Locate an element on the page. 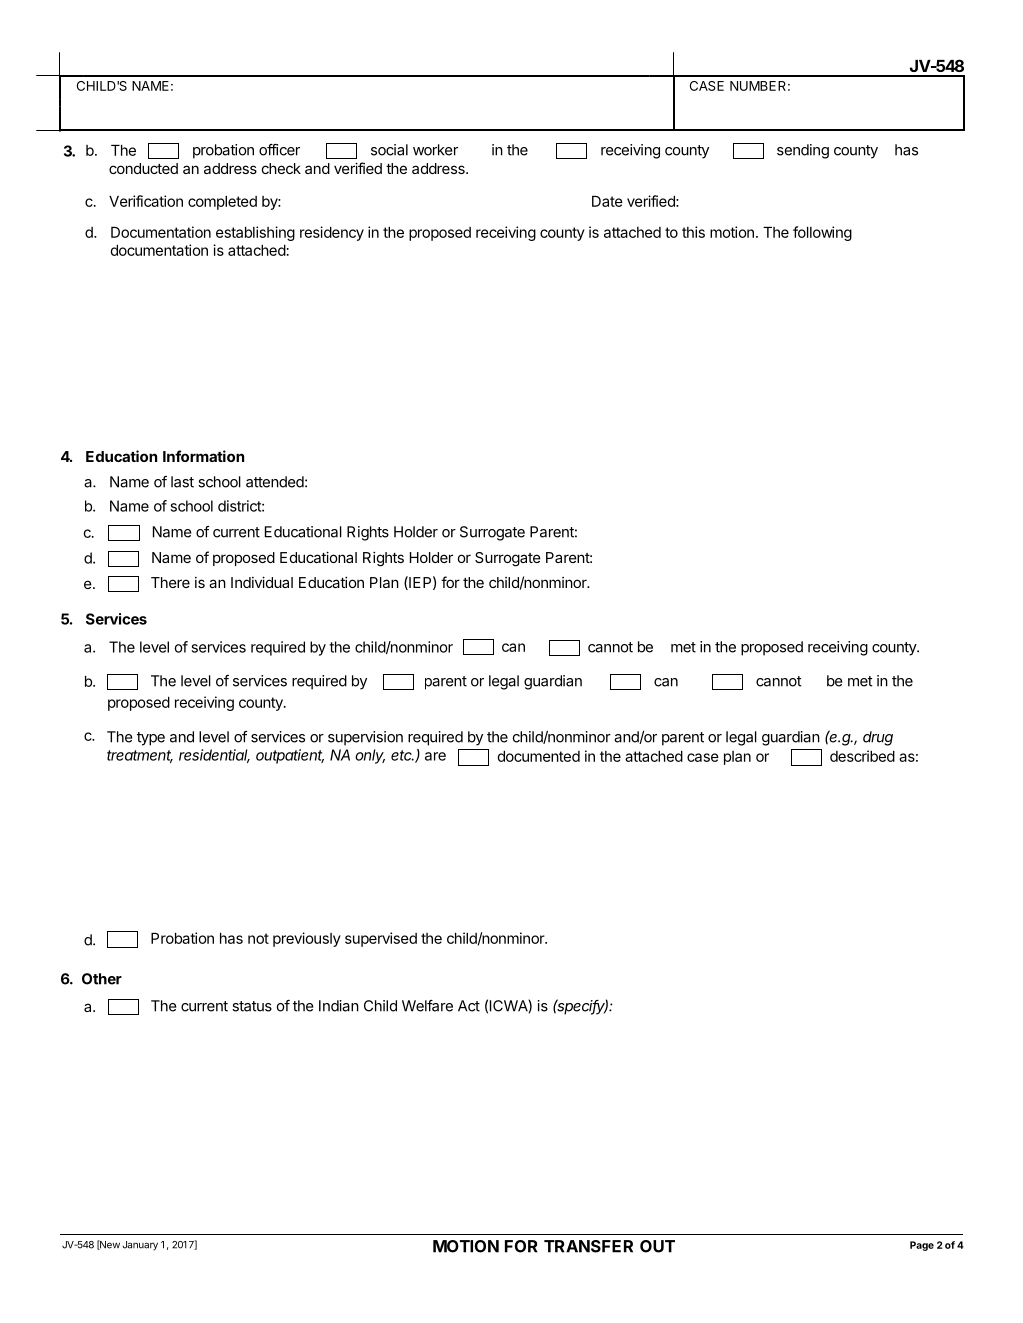 This document has height=1323, width=1023. described is located at coordinates (862, 756).
